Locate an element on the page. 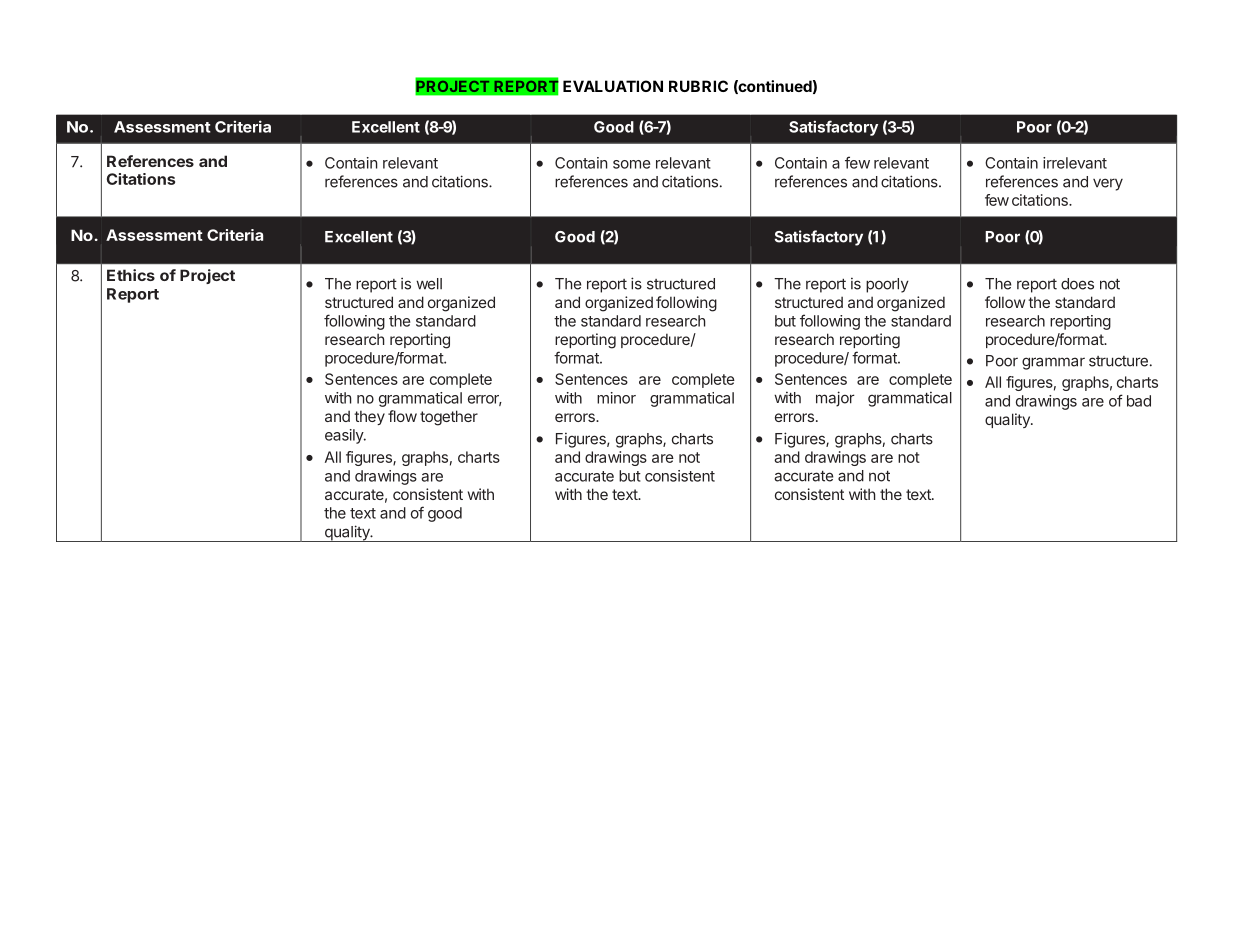 Image resolution: width=1233 pixels, height=952 pixels. they is located at coordinates (369, 417).
